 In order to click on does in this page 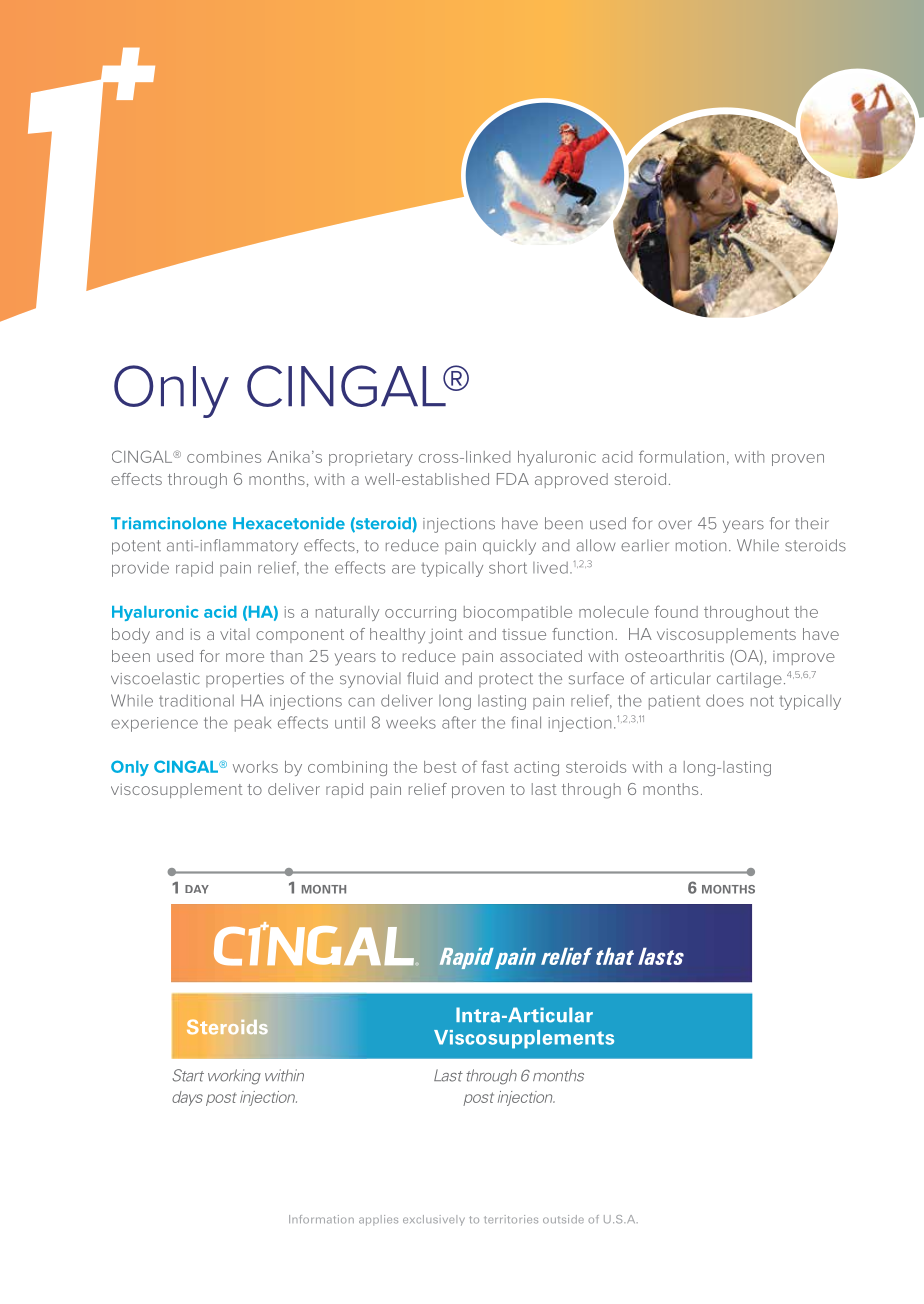, I will do `click(725, 700)`.
